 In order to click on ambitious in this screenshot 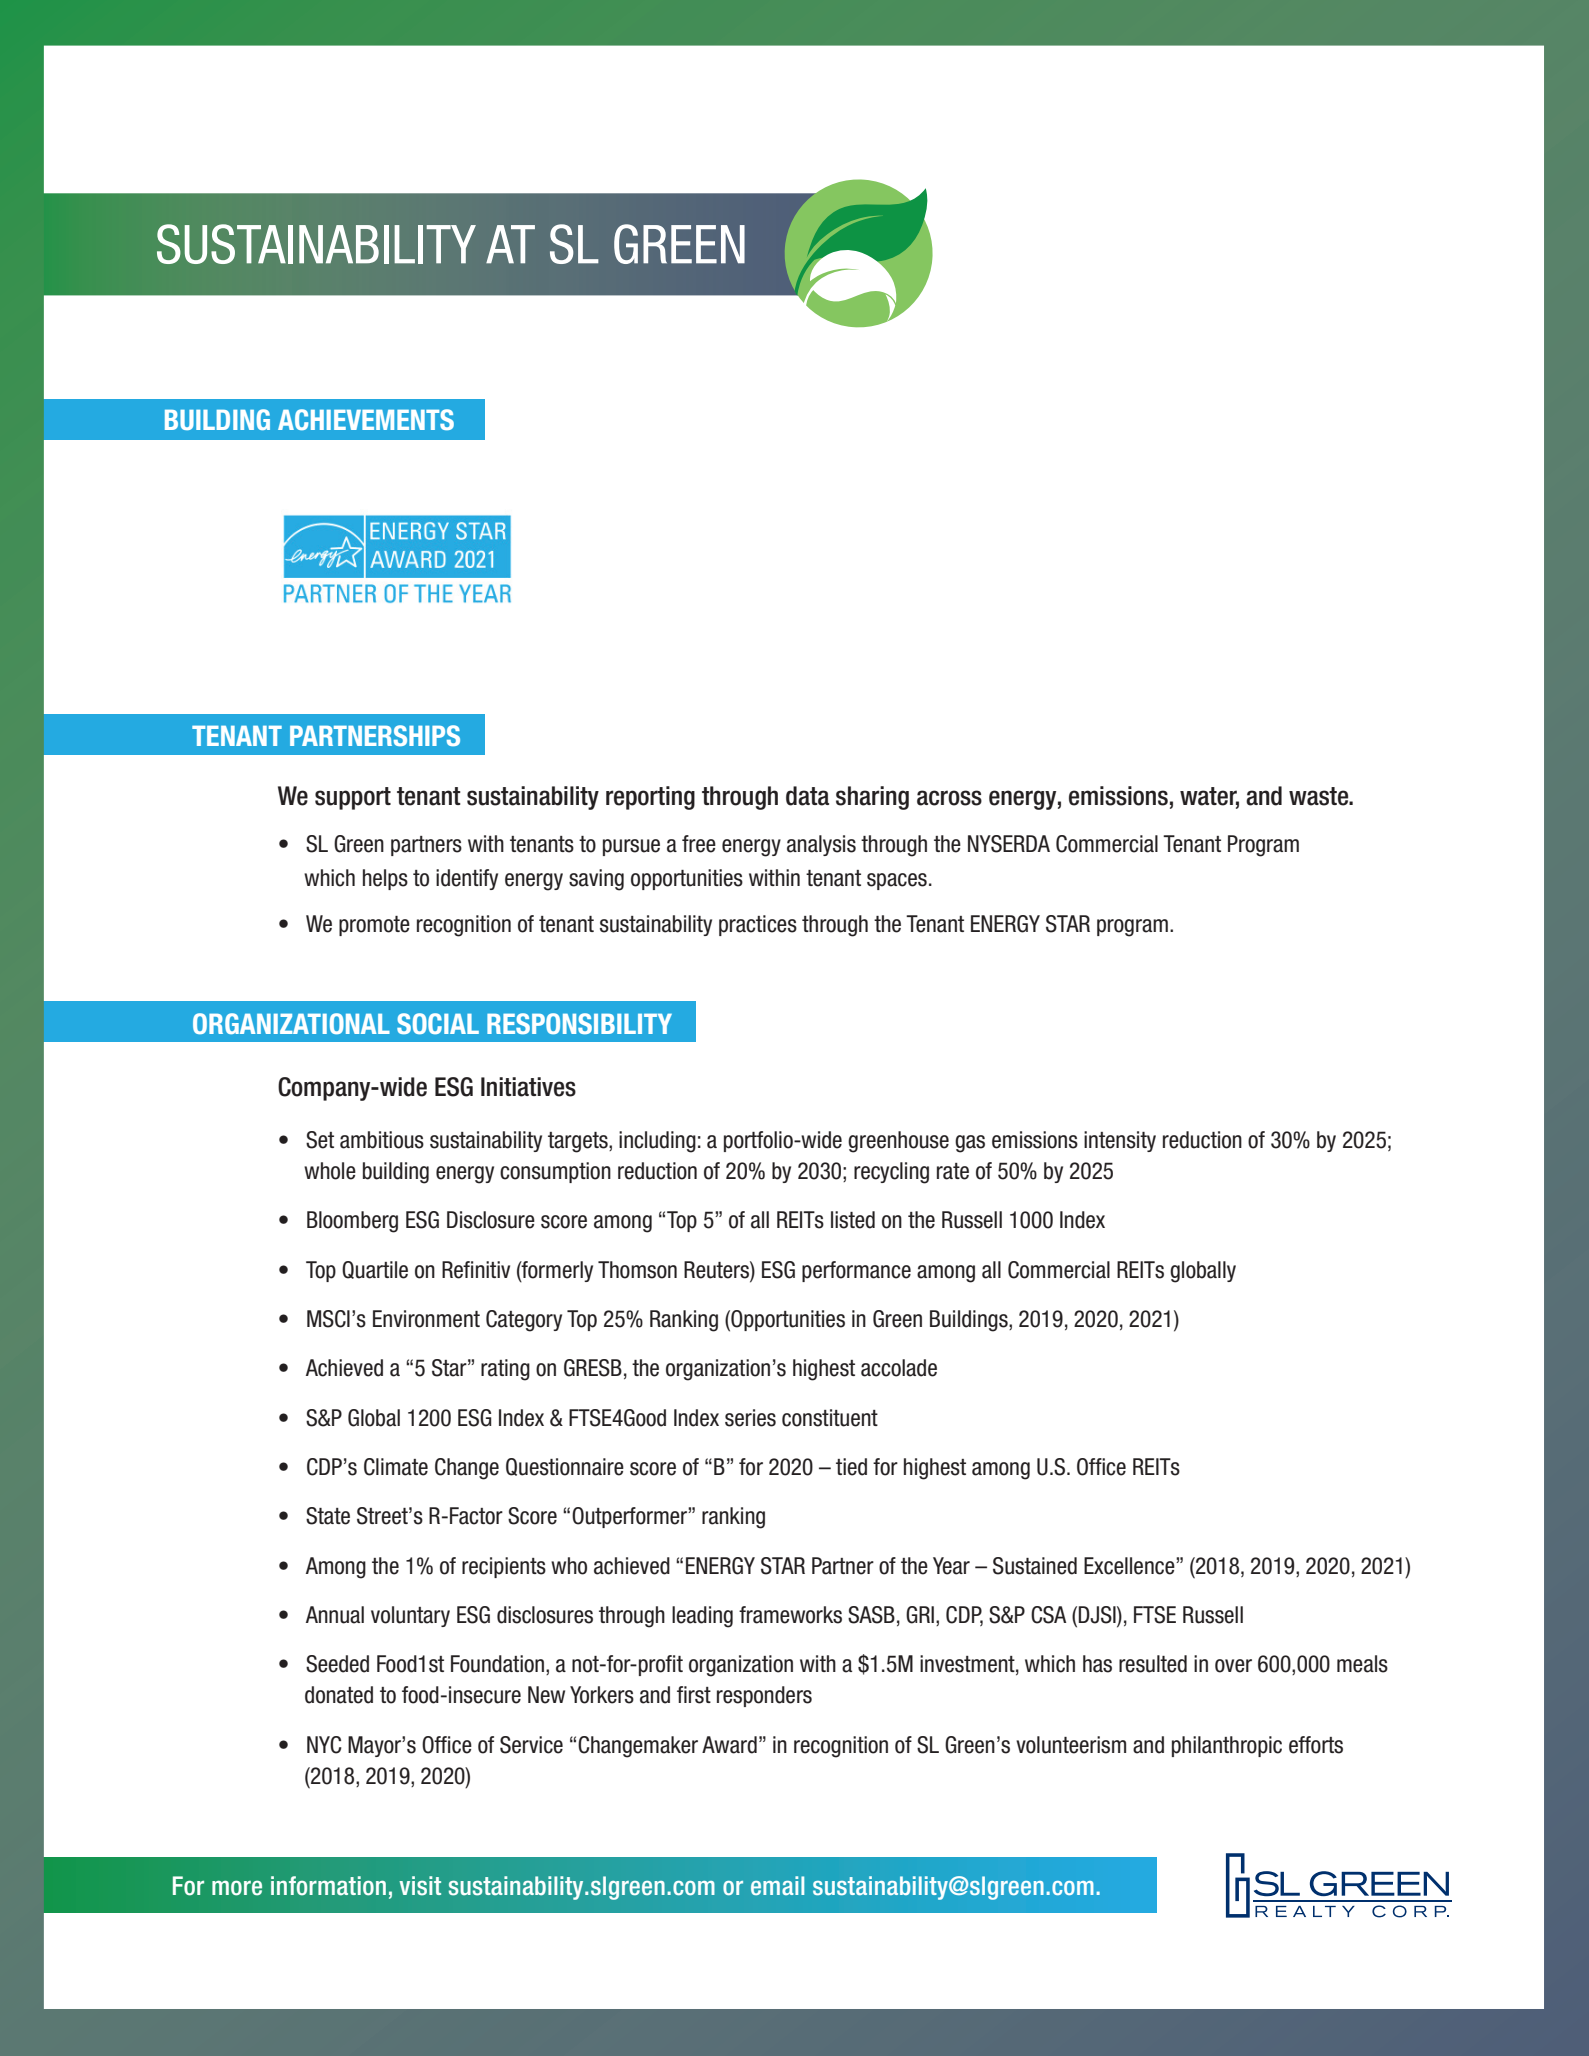, I will do `click(382, 1140)`.
